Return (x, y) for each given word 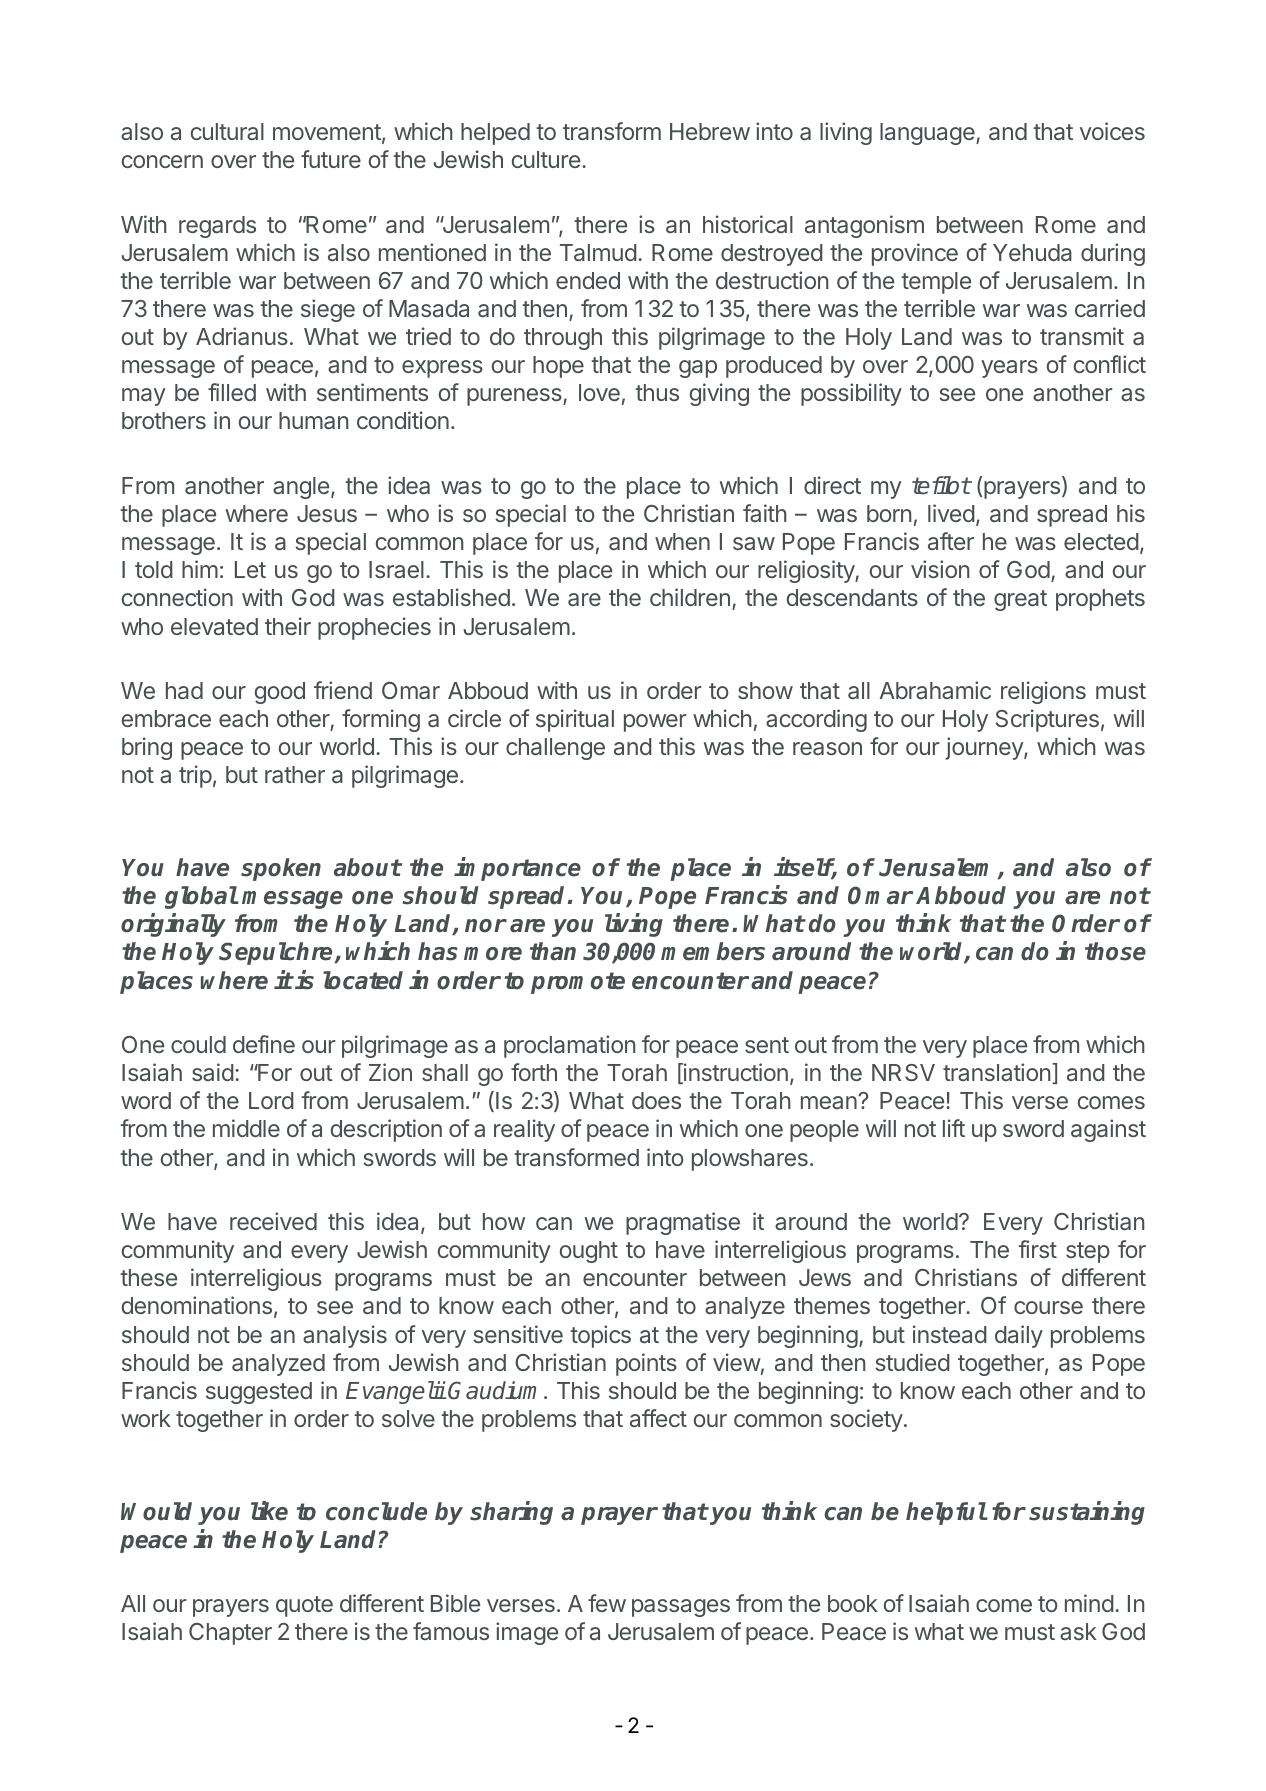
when (682, 541)
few (607, 1603)
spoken (281, 869)
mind (1089, 1603)
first (1037, 1249)
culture (546, 159)
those (1115, 951)
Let (250, 569)
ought (589, 1252)
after (951, 541)
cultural (227, 131)
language (928, 134)
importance (517, 869)
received (273, 1221)
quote (304, 1606)
